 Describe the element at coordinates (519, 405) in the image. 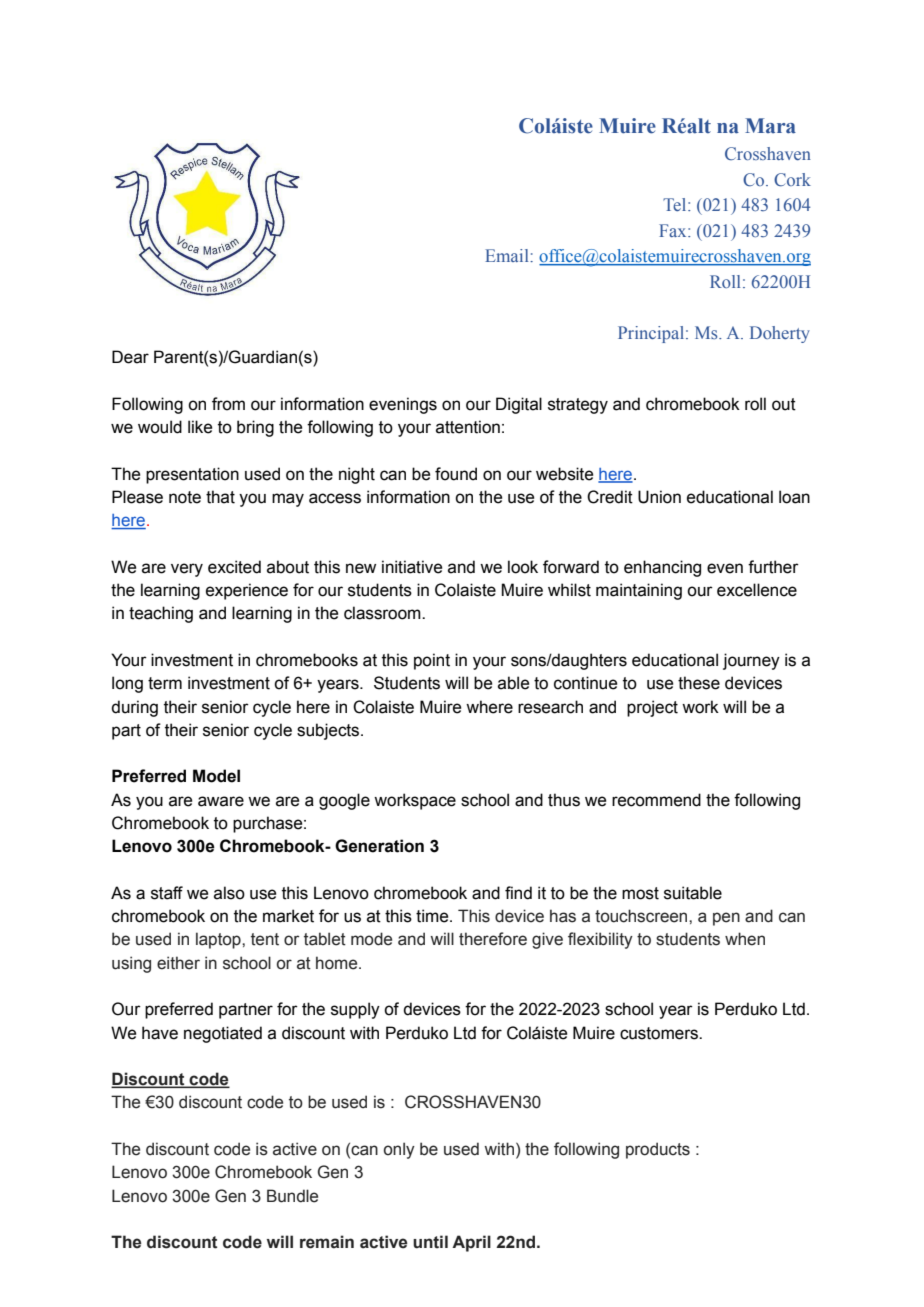

I see `Digital` at that location.
